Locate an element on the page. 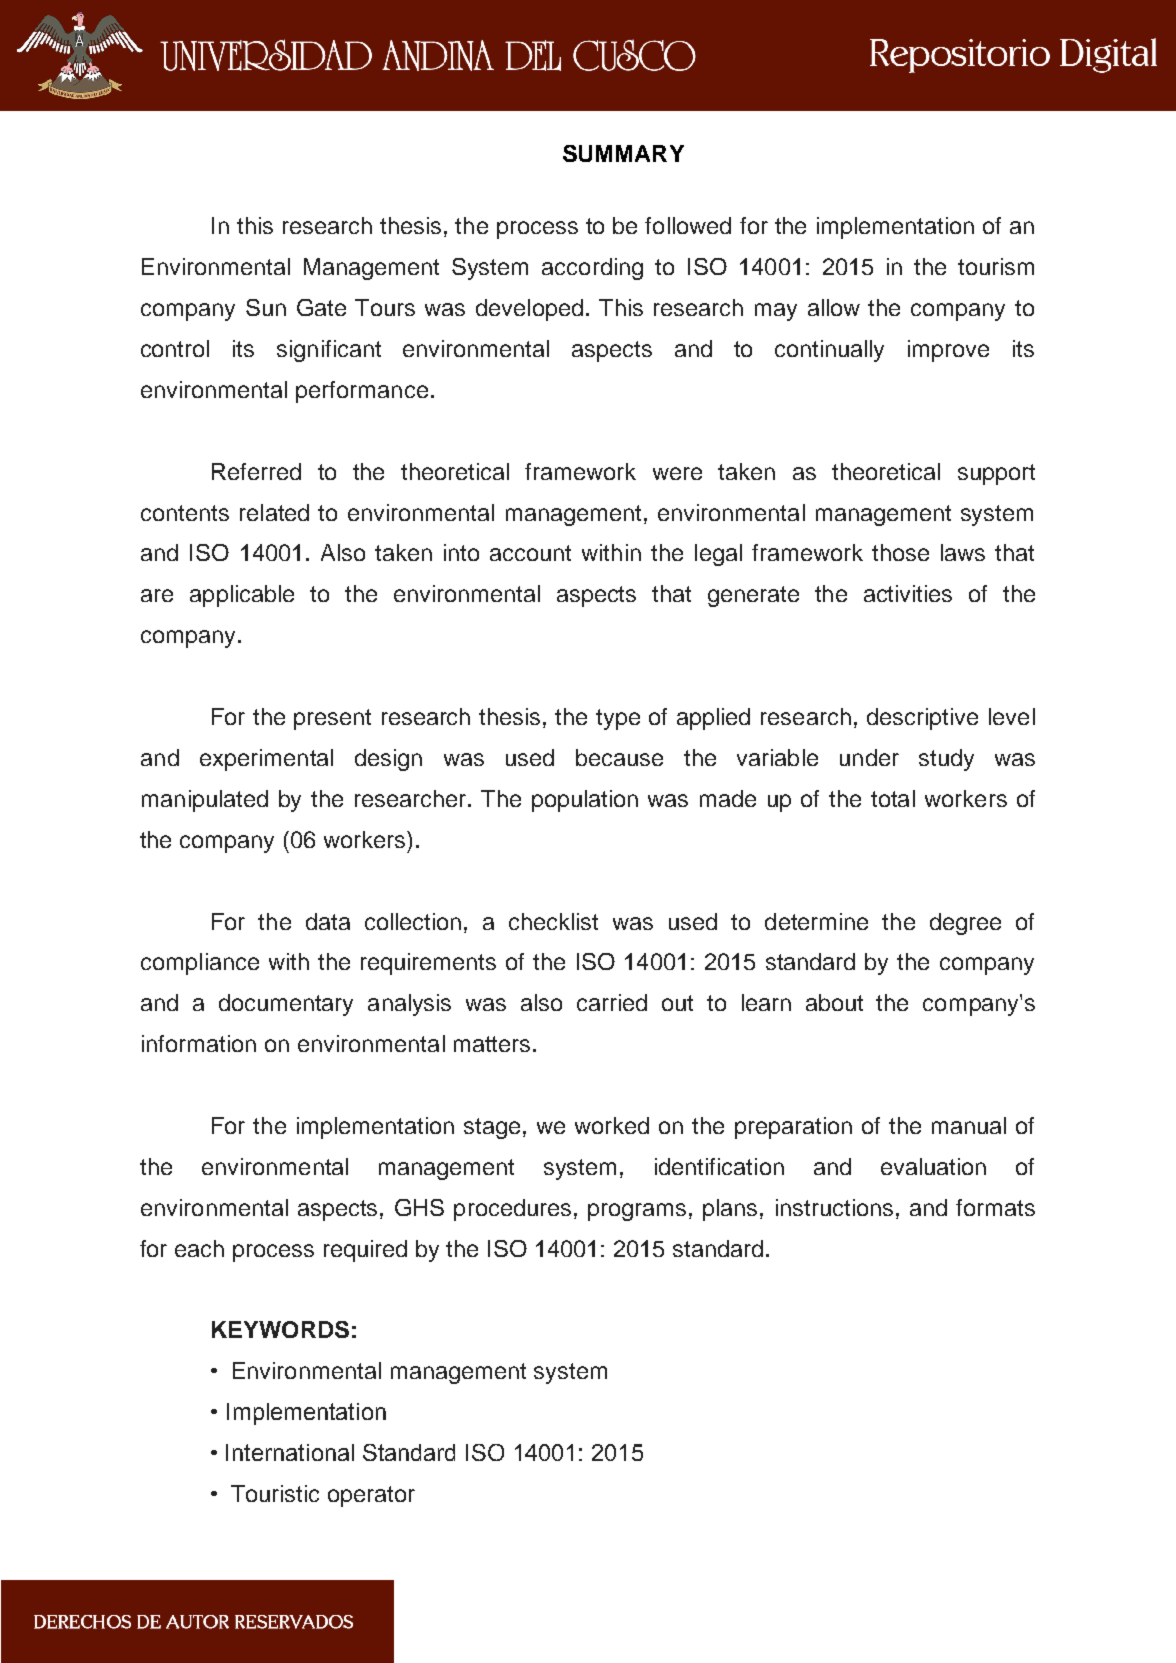  Sun is located at coordinates (266, 307).
